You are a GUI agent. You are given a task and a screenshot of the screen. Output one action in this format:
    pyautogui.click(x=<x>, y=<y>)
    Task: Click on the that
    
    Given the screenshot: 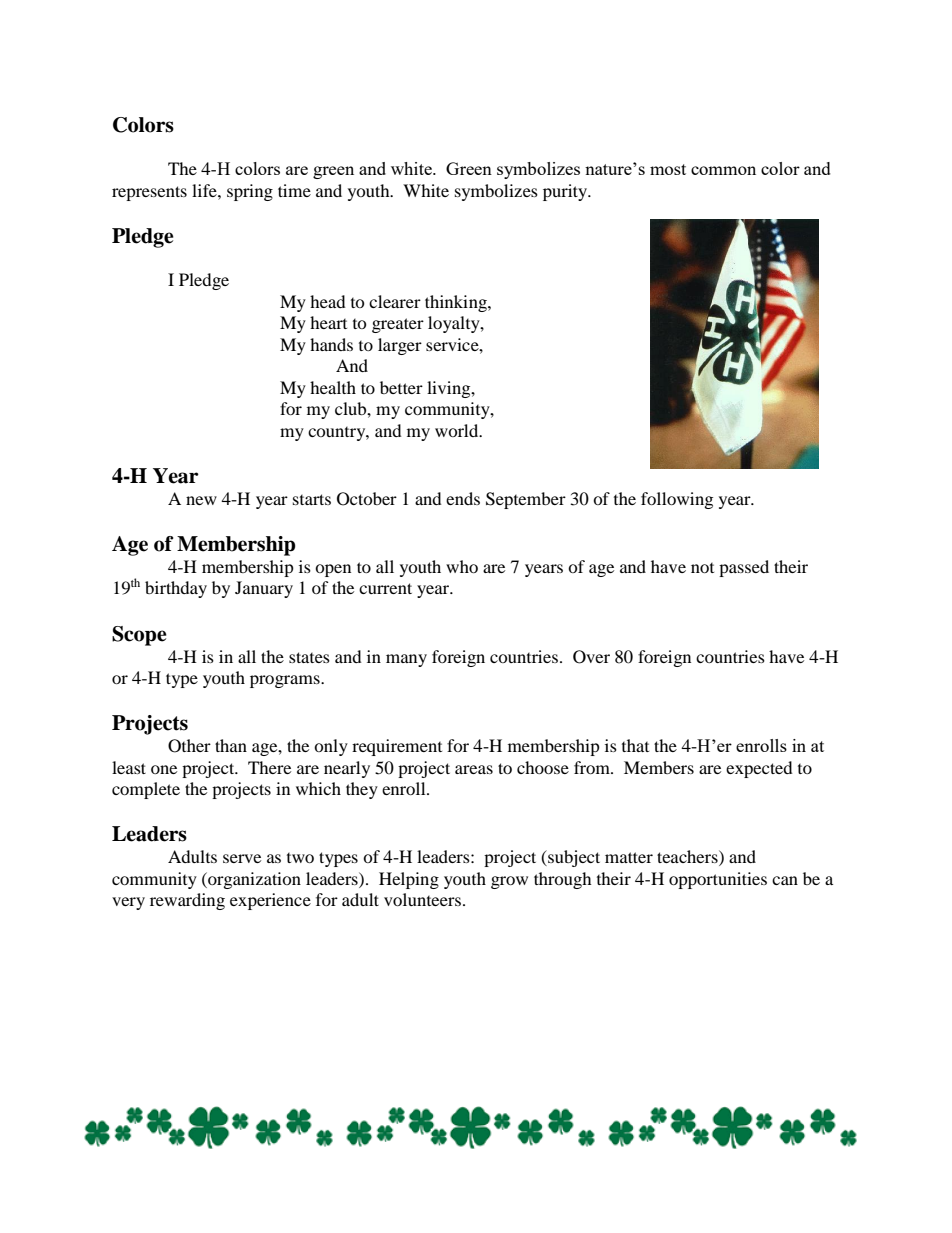 What is the action you would take?
    pyautogui.click(x=635, y=745)
